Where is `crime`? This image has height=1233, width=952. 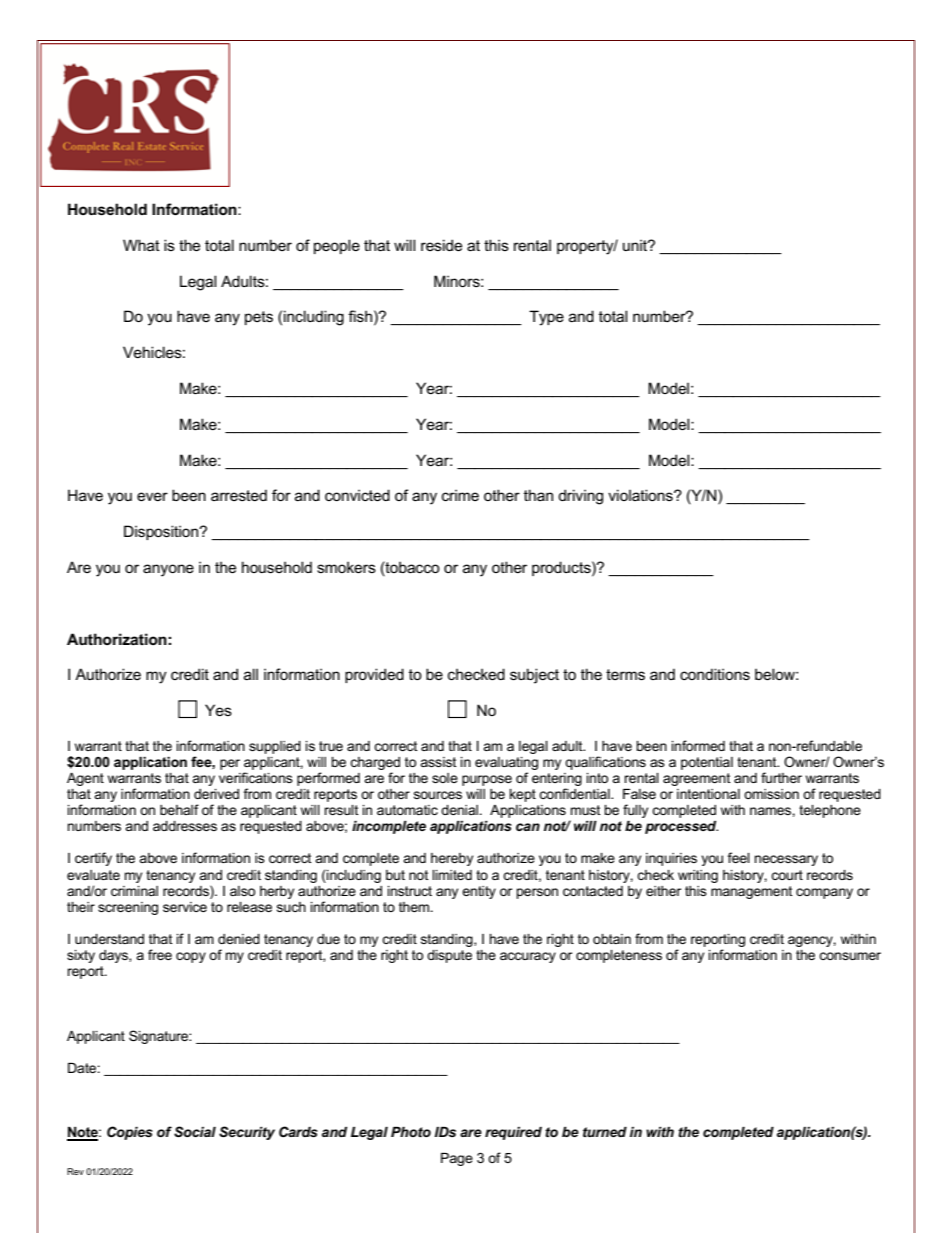
crime is located at coordinates (460, 495).
